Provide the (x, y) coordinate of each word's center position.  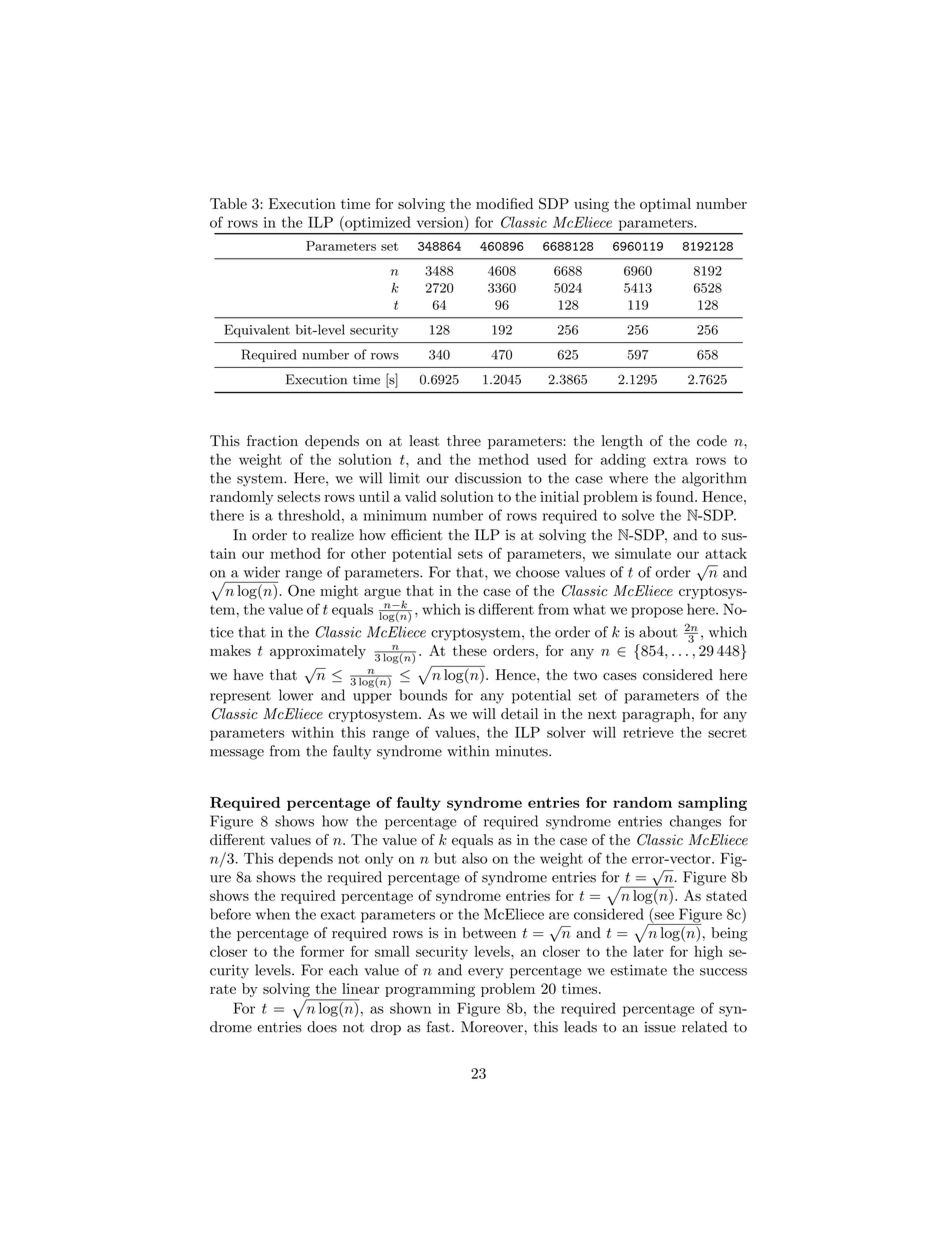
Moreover (492, 1027)
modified (504, 203)
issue (660, 1027)
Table (228, 203)
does (322, 1027)
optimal (665, 205)
